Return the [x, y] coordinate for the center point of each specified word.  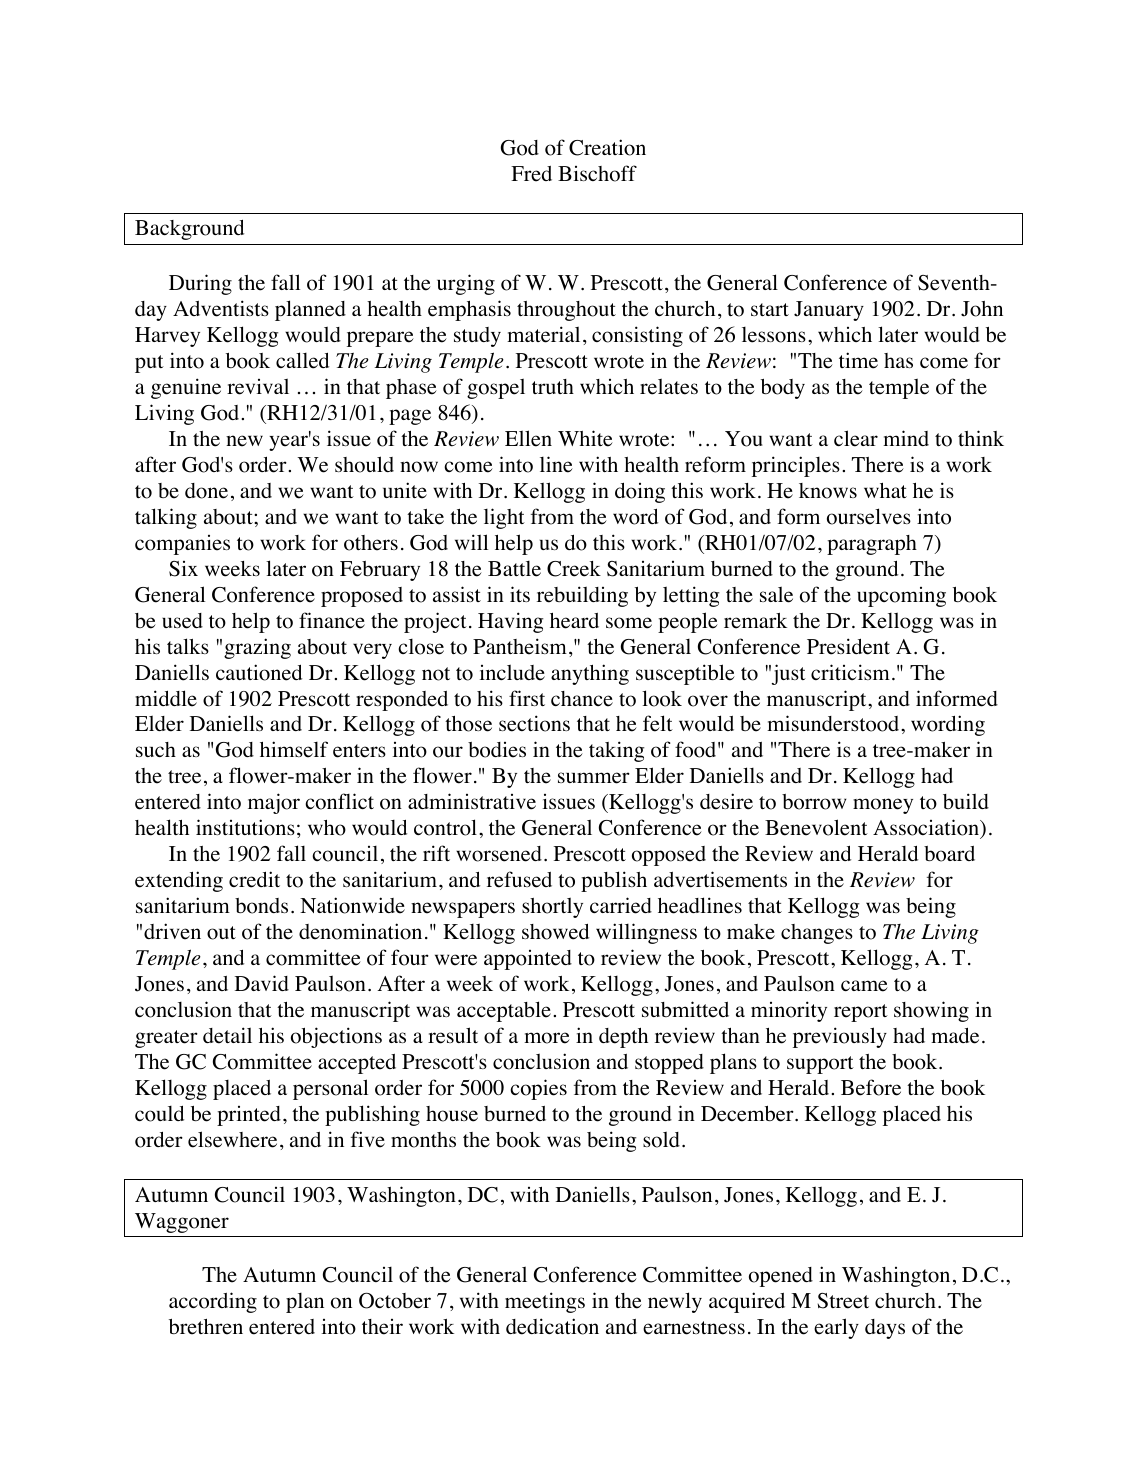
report [861, 1013]
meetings [545, 1302]
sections [534, 723]
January [829, 311]
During [200, 284]
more [547, 1038]
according [213, 1302]
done [206, 491]
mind [906, 438]
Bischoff [597, 173]
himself [294, 749]
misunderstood [834, 723]
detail [227, 1035]
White [585, 438]
